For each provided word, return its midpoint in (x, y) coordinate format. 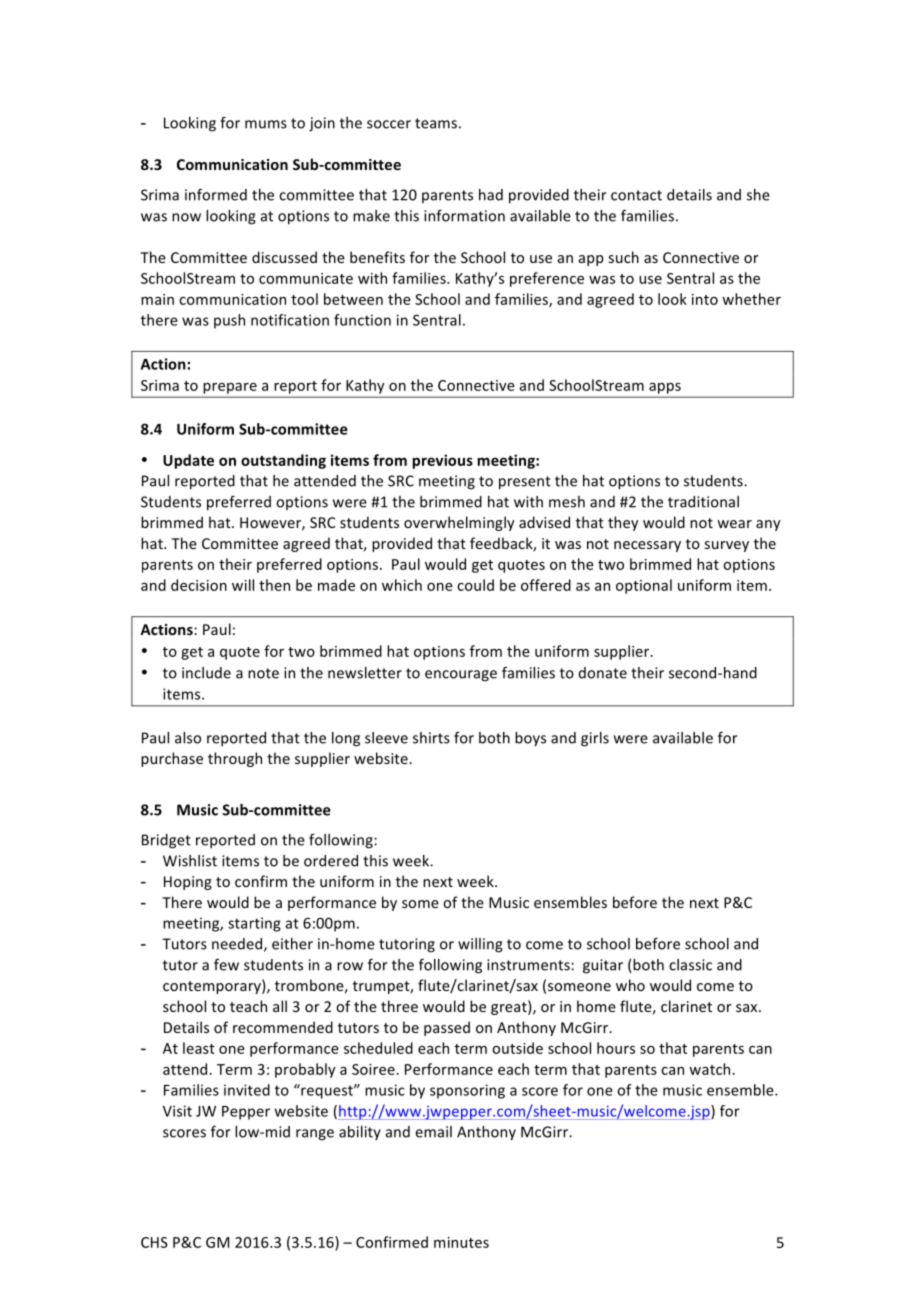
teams (436, 123)
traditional (703, 502)
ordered (331, 861)
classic (690, 965)
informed (216, 195)
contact (636, 195)
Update (188, 461)
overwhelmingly (459, 523)
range (315, 1135)
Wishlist (190, 861)
